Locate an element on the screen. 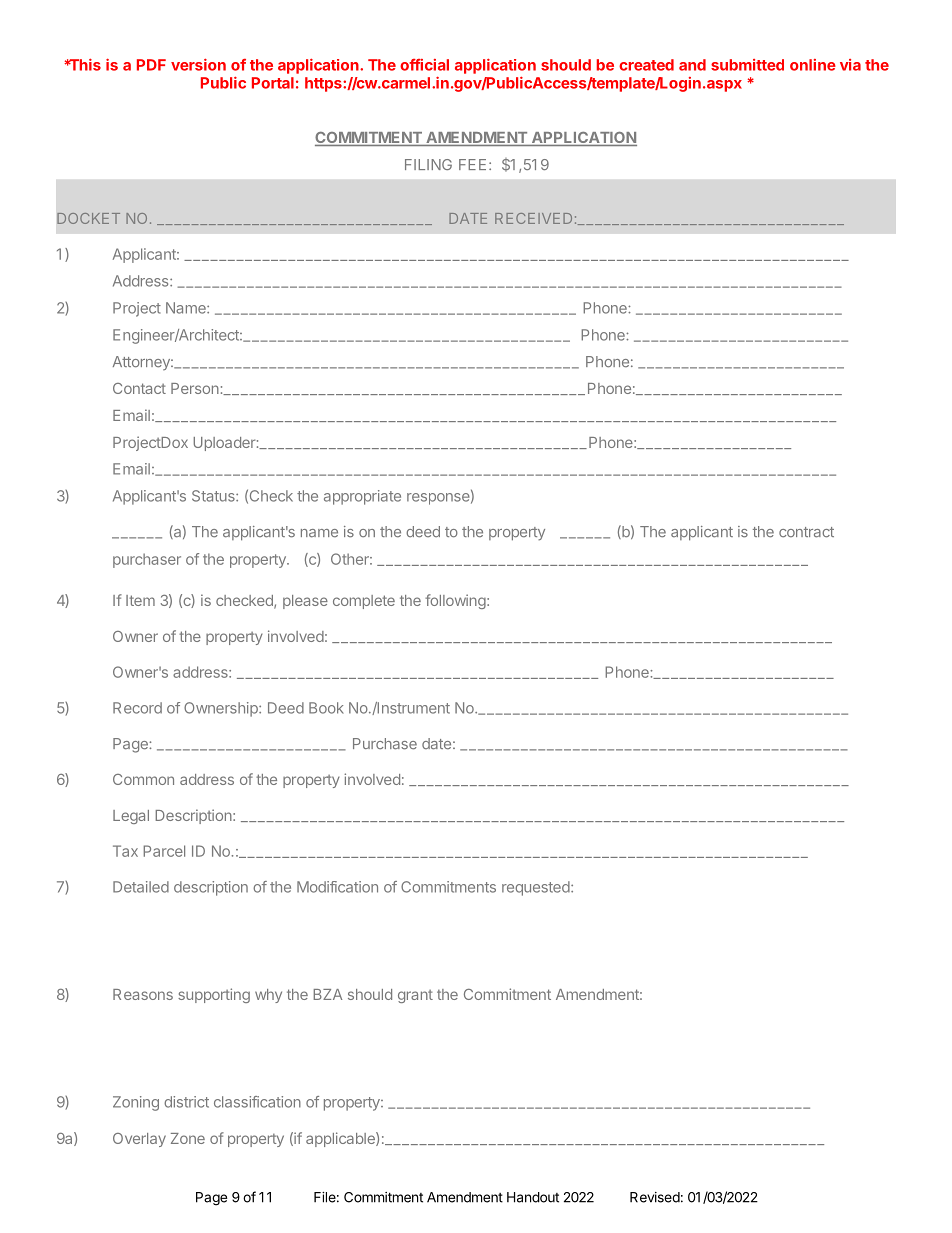  contract is located at coordinates (806, 532).
